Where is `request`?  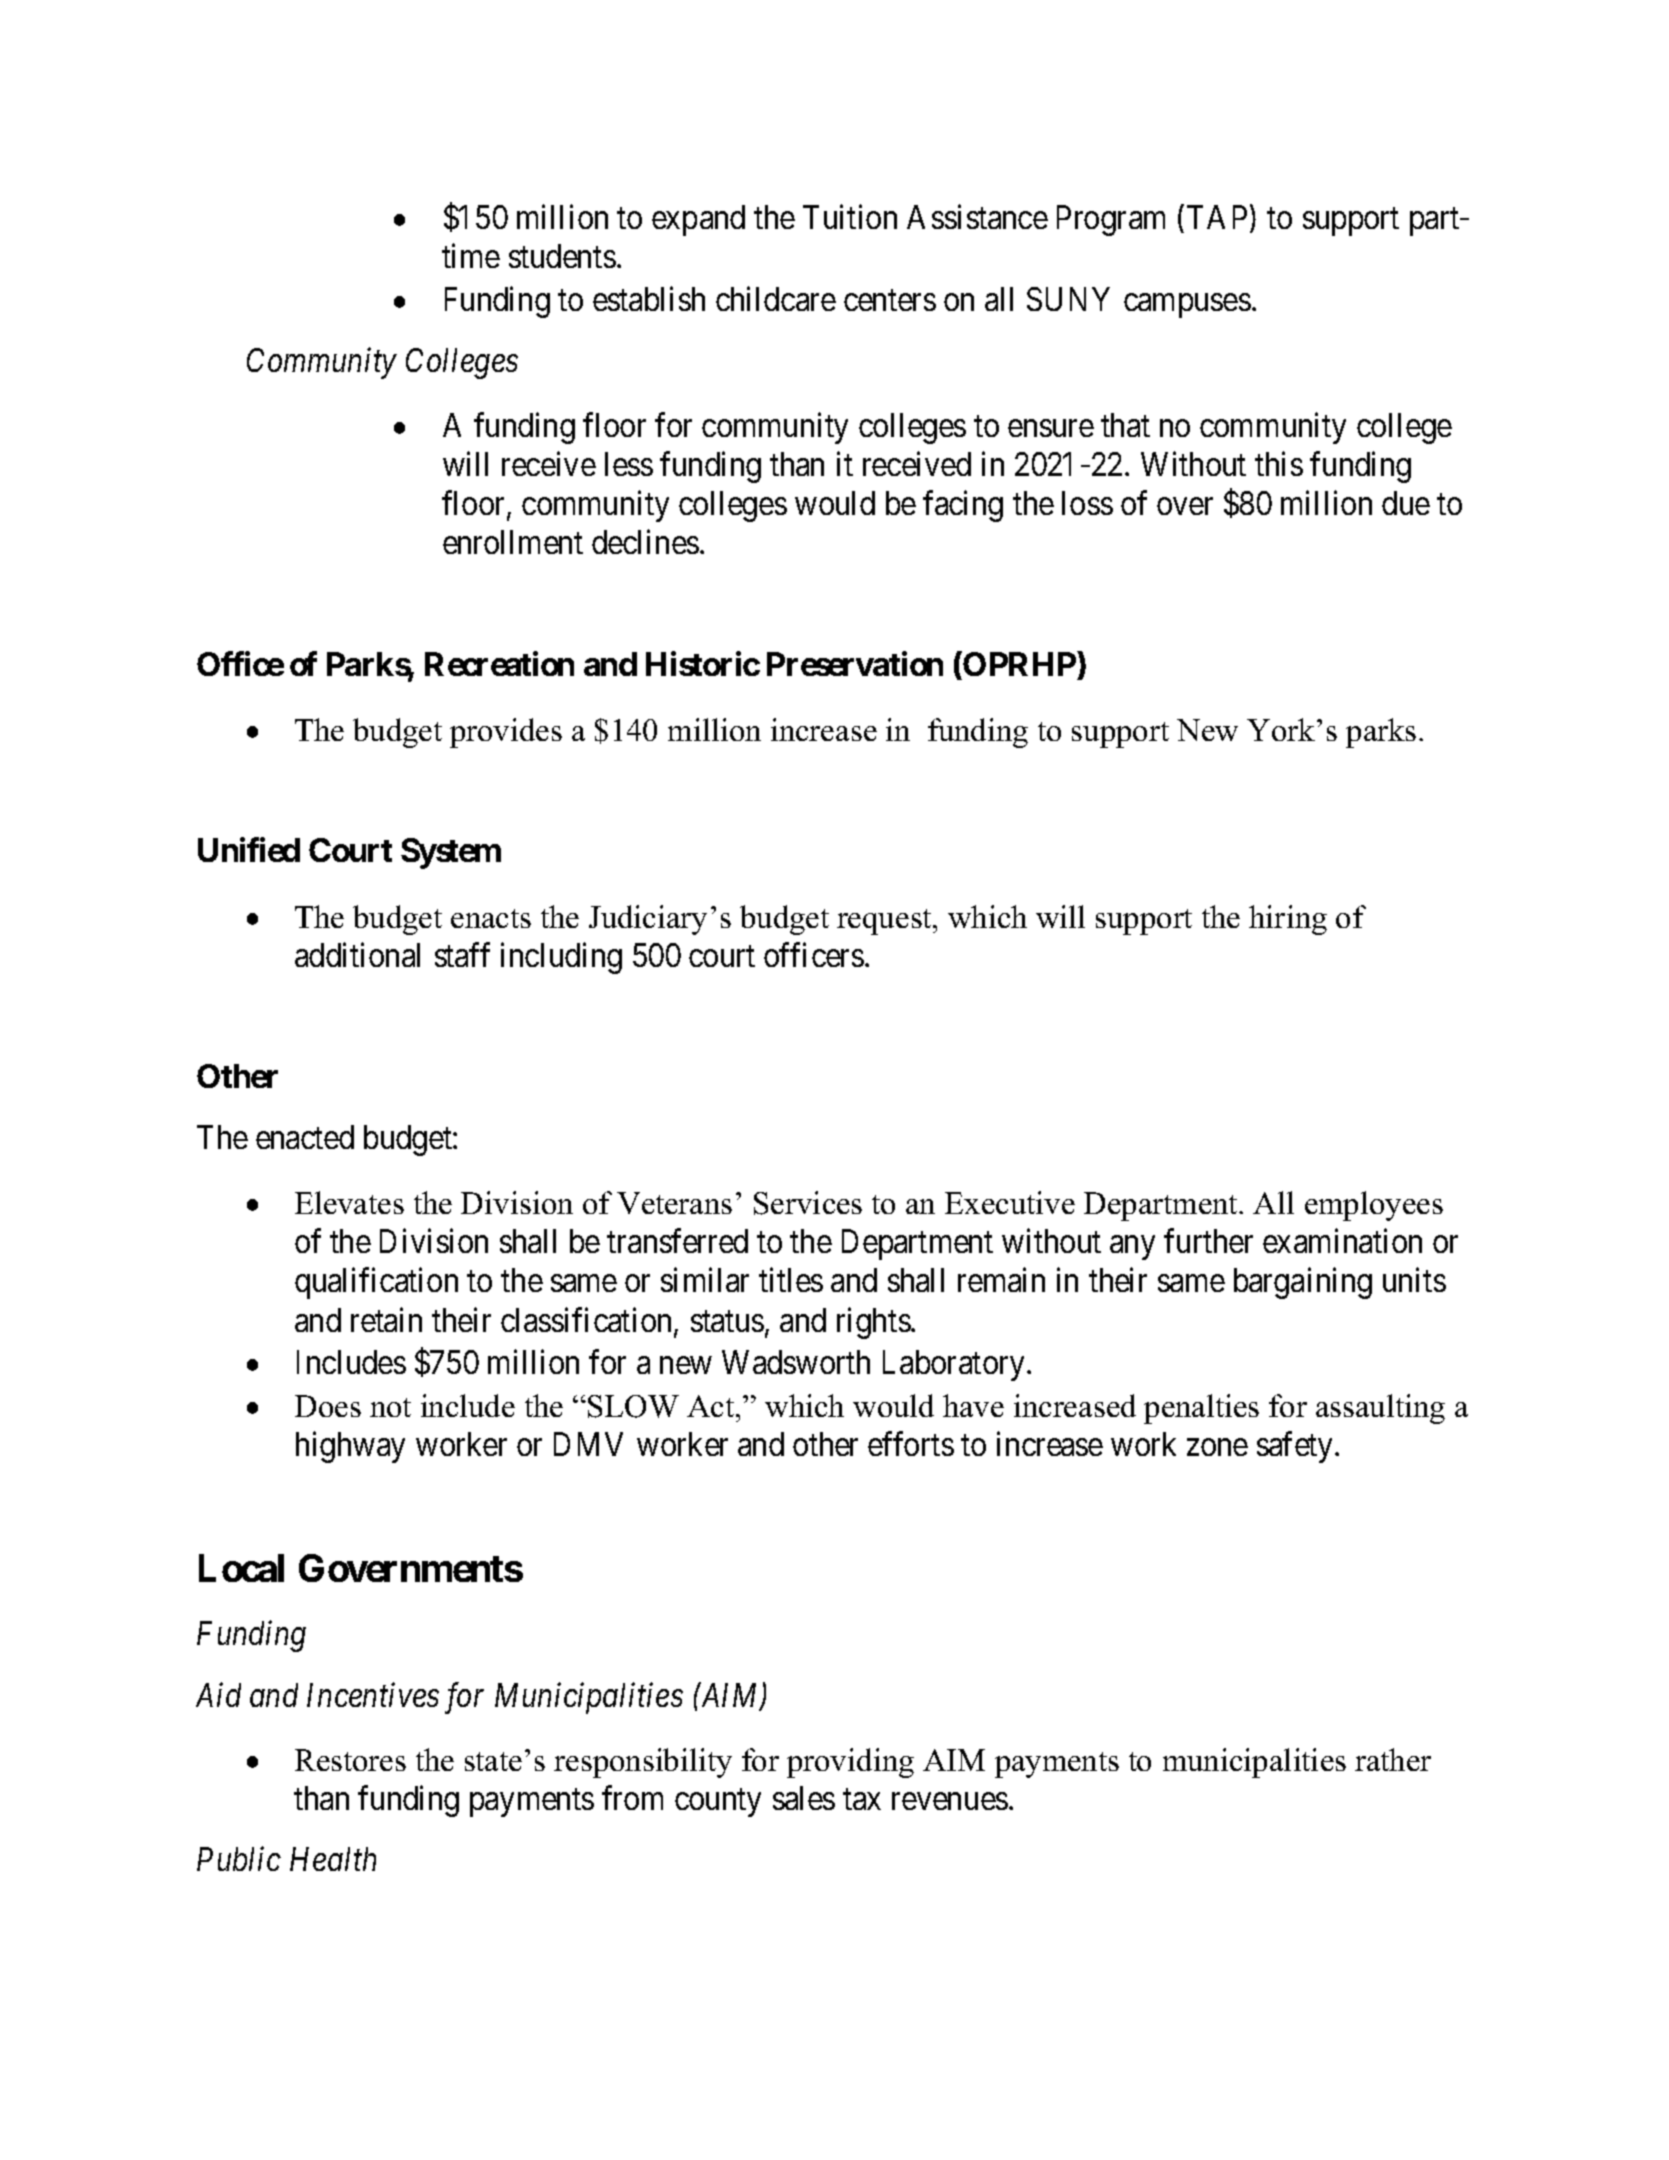
request is located at coordinates (886, 922).
